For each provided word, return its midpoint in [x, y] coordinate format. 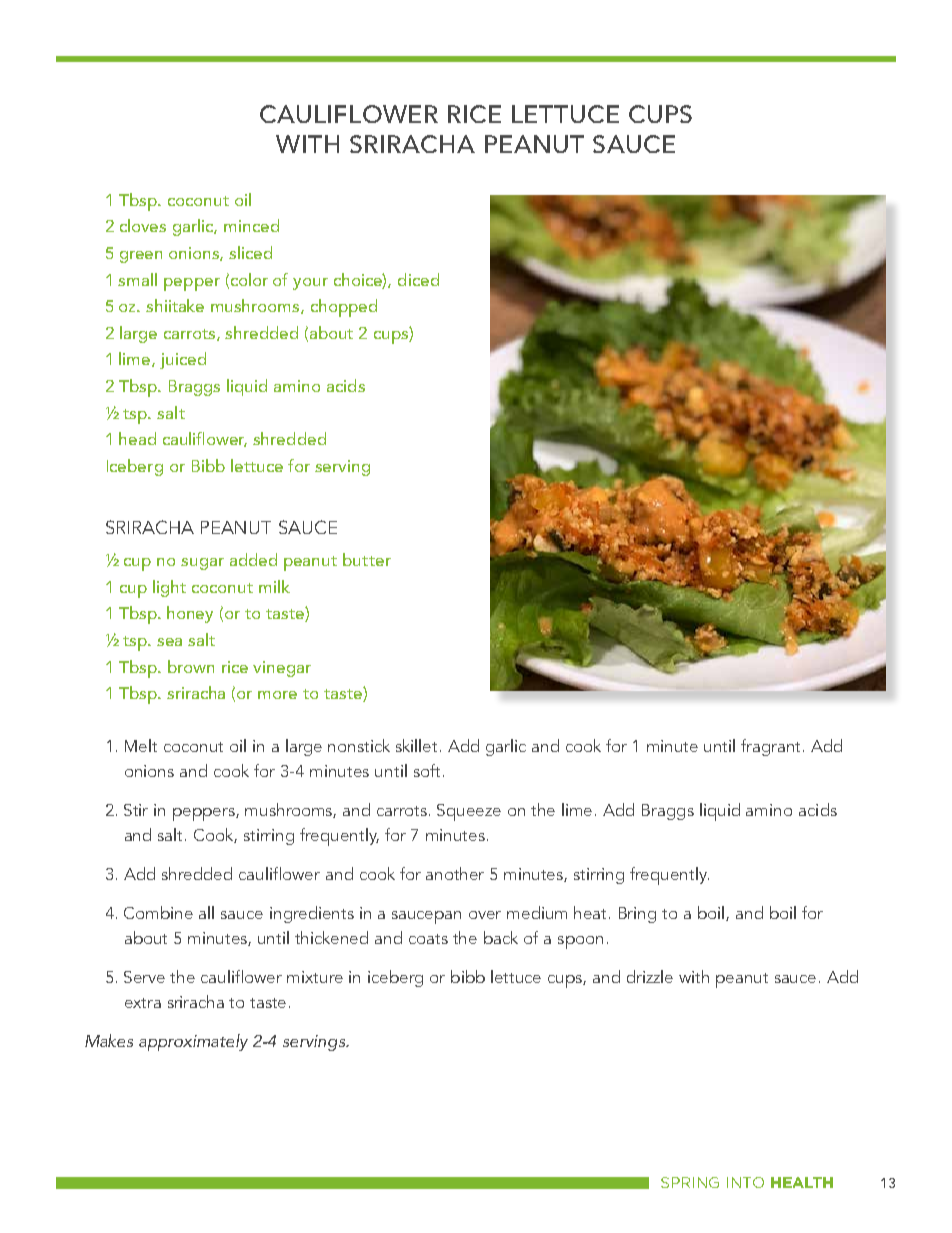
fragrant [772, 747]
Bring [637, 915]
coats [428, 939]
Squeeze [469, 812]
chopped [344, 308]
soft [427, 770]
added [253, 559]
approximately [193, 1042]
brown [191, 666]
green [141, 257]
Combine [158, 912]
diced [418, 279]
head [137, 438]
